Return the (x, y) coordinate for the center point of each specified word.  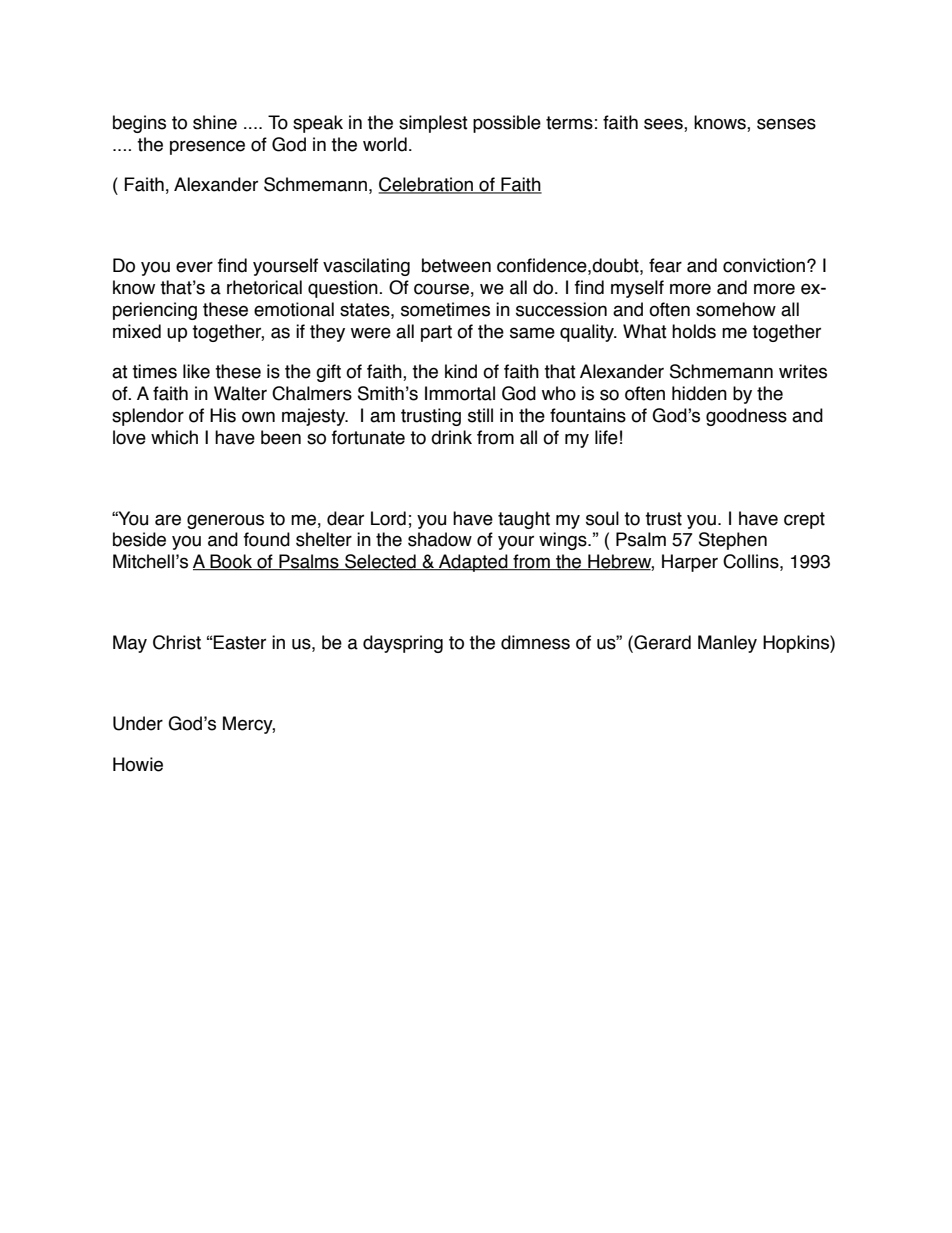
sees (664, 125)
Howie (138, 764)
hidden (699, 393)
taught (524, 520)
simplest (433, 124)
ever (194, 267)
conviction (764, 265)
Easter (239, 642)
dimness (535, 642)
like (196, 371)
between (456, 265)
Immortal (460, 393)
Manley (727, 644)
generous (225, 521)
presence (207, 147)
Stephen (733, 541)
